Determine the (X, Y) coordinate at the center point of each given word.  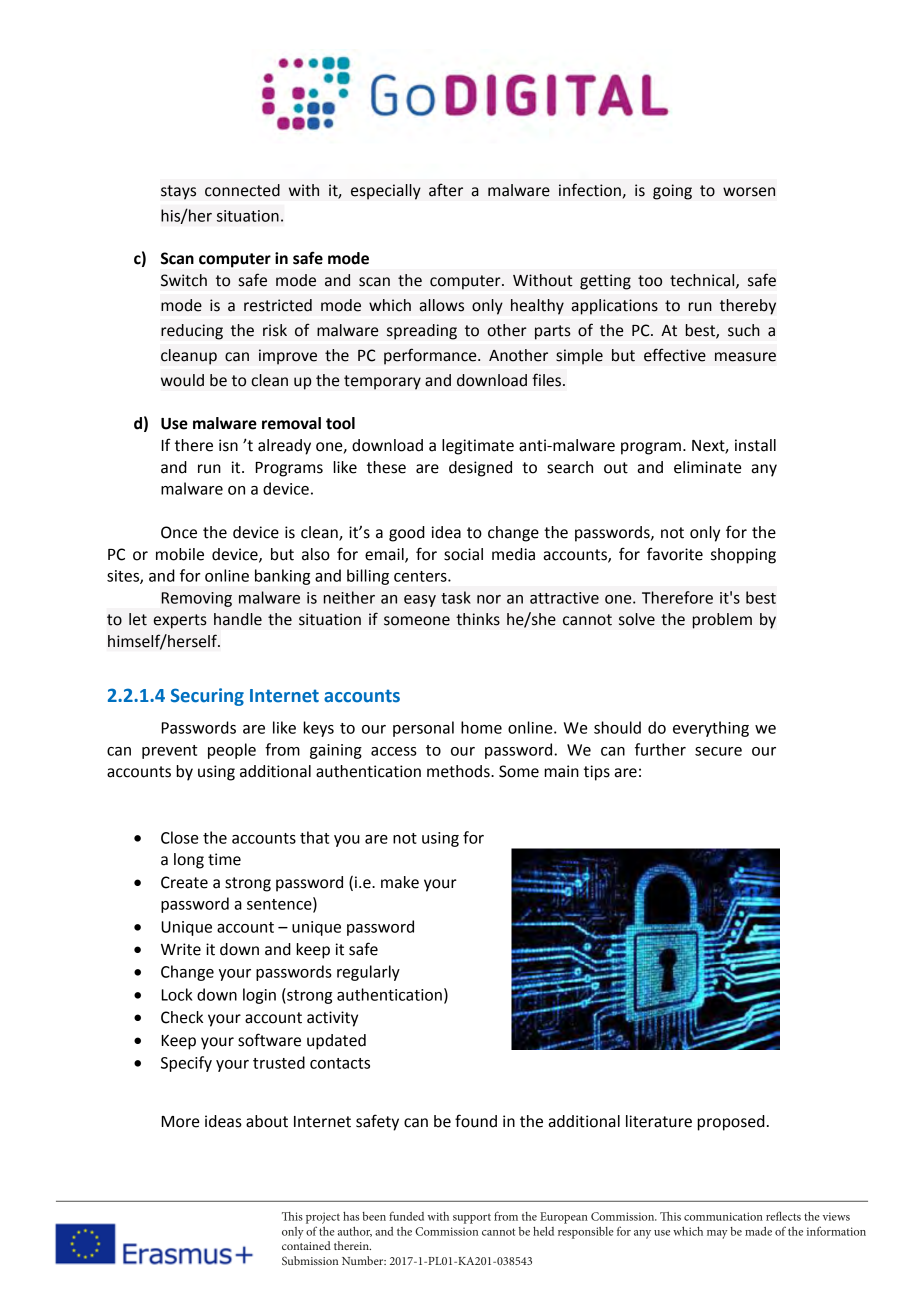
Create (184, 882)
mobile (180, 554)
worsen (749, 192)
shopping (743, 556)
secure (718, 751)
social (463, 554)
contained (306, 1245)
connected (242, 190)
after (446, 190)
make (400, 882)
